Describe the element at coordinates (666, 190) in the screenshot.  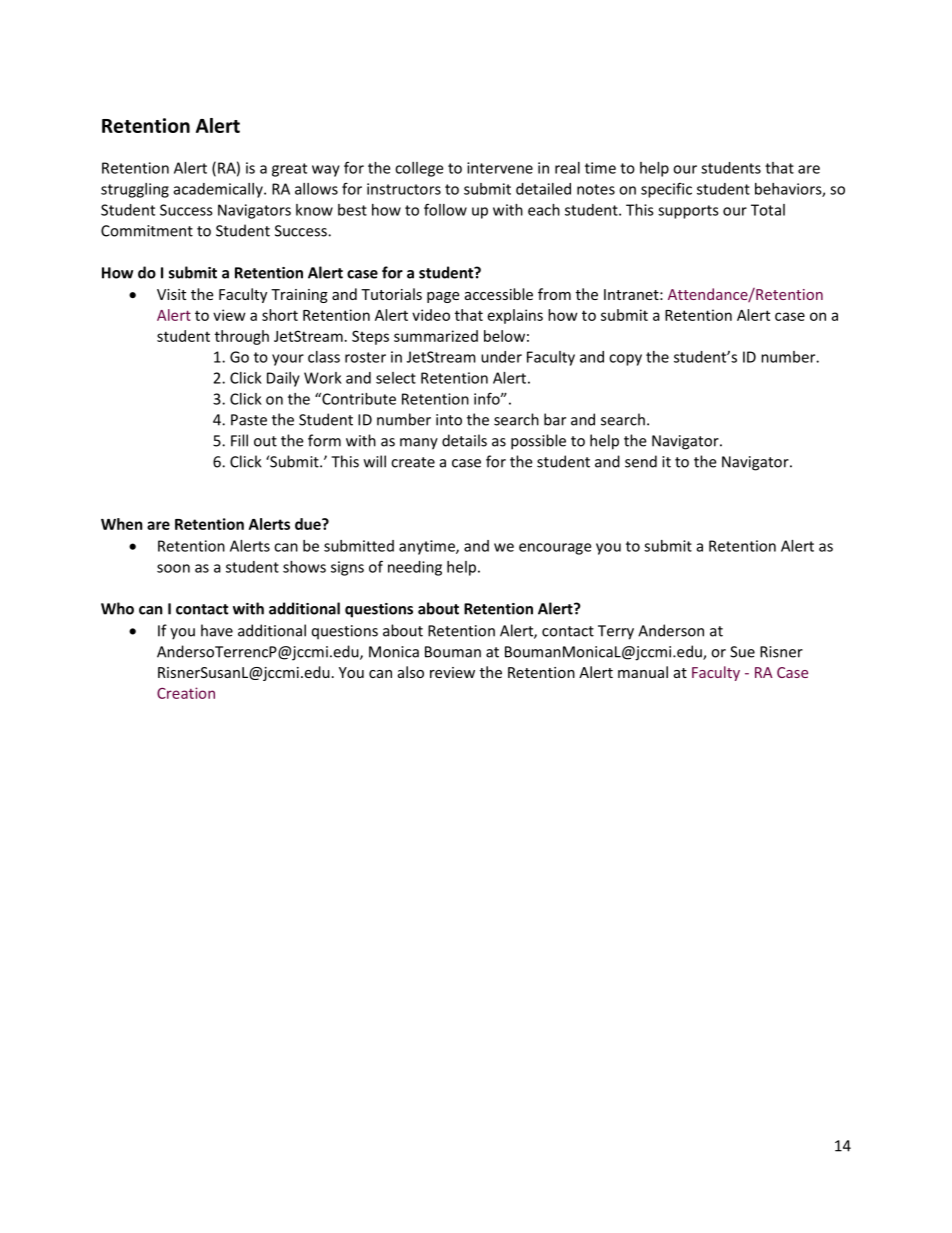
I see `specific` at that location.
